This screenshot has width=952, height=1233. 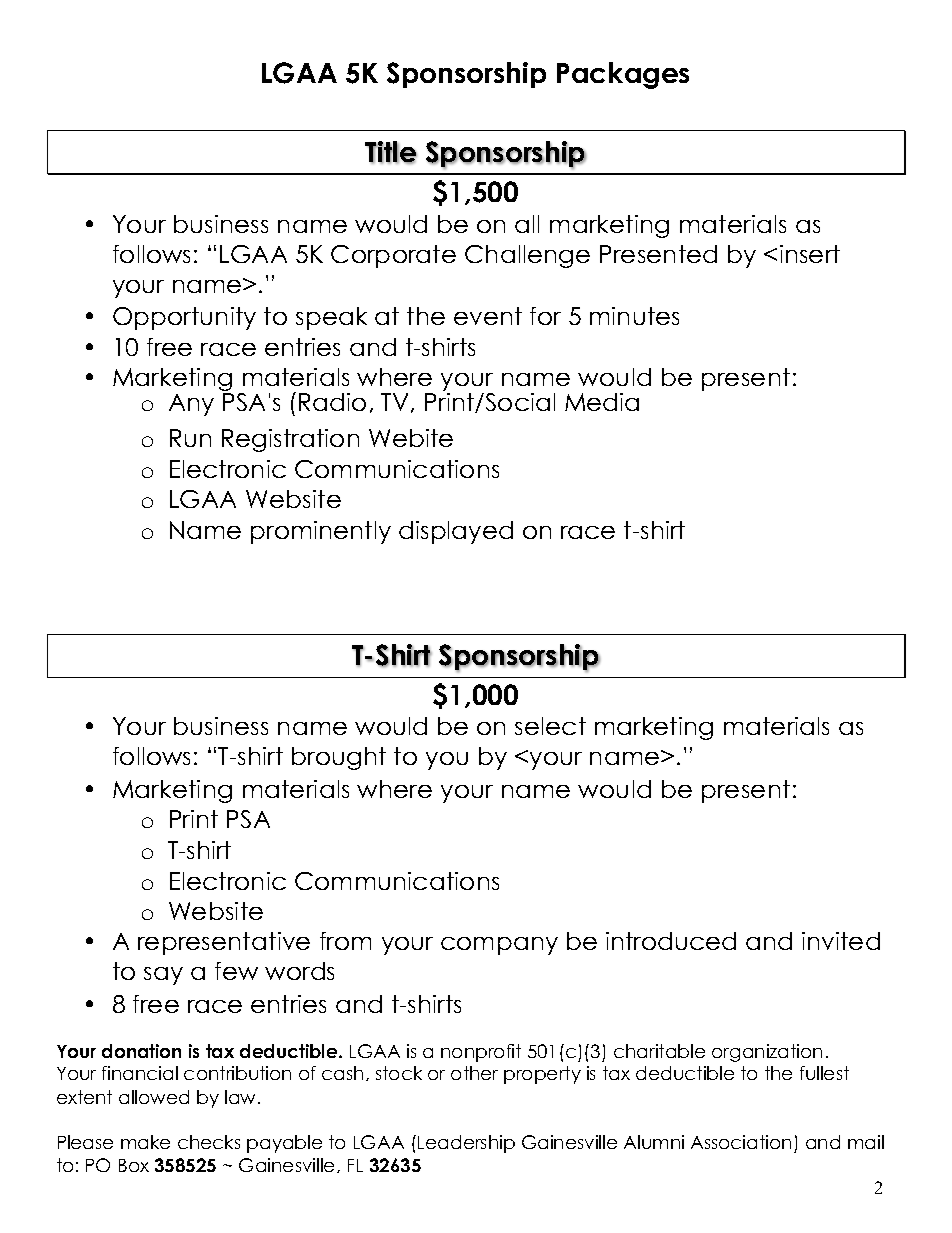 What do you see at coordinates (466, 1144) in the screenshot?
I see `Leadership` at bounding box center [466, 1144].
